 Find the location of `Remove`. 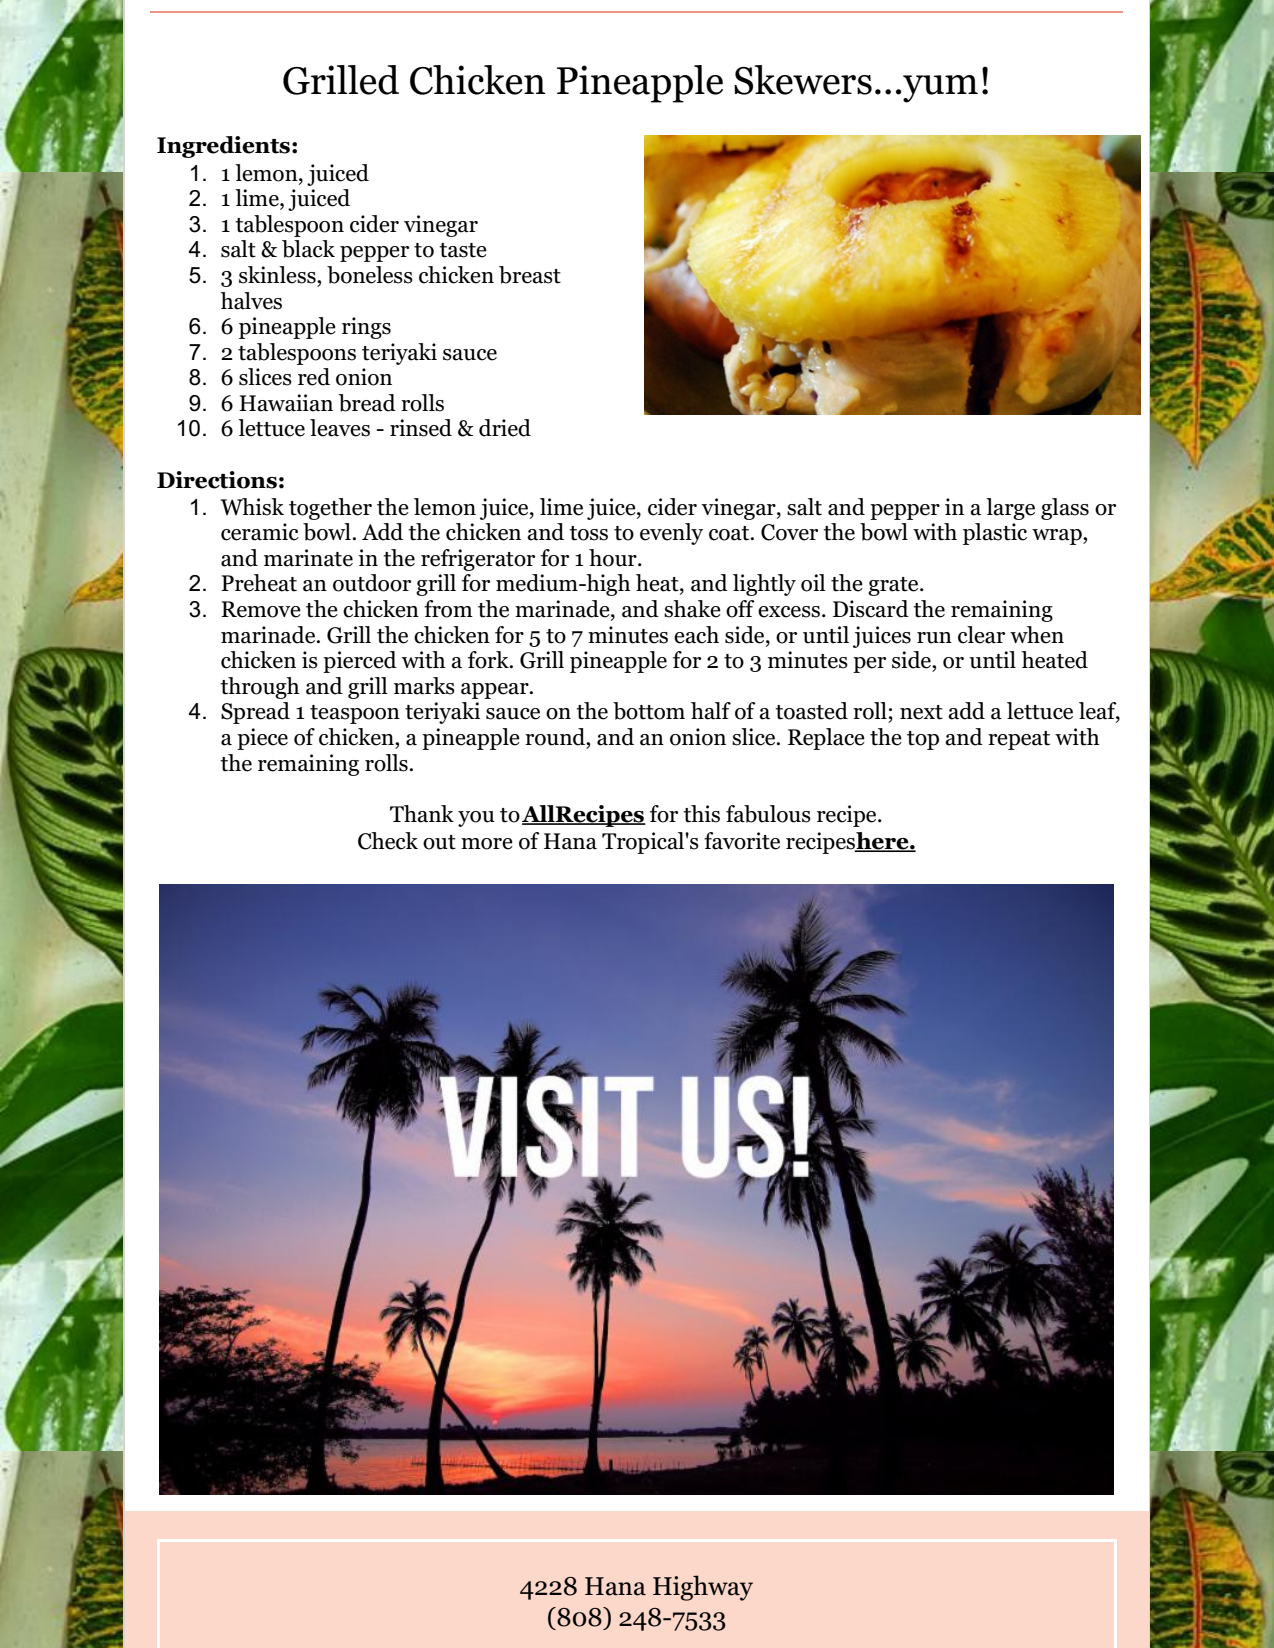

Remove is located at coordinates (261, 609).
